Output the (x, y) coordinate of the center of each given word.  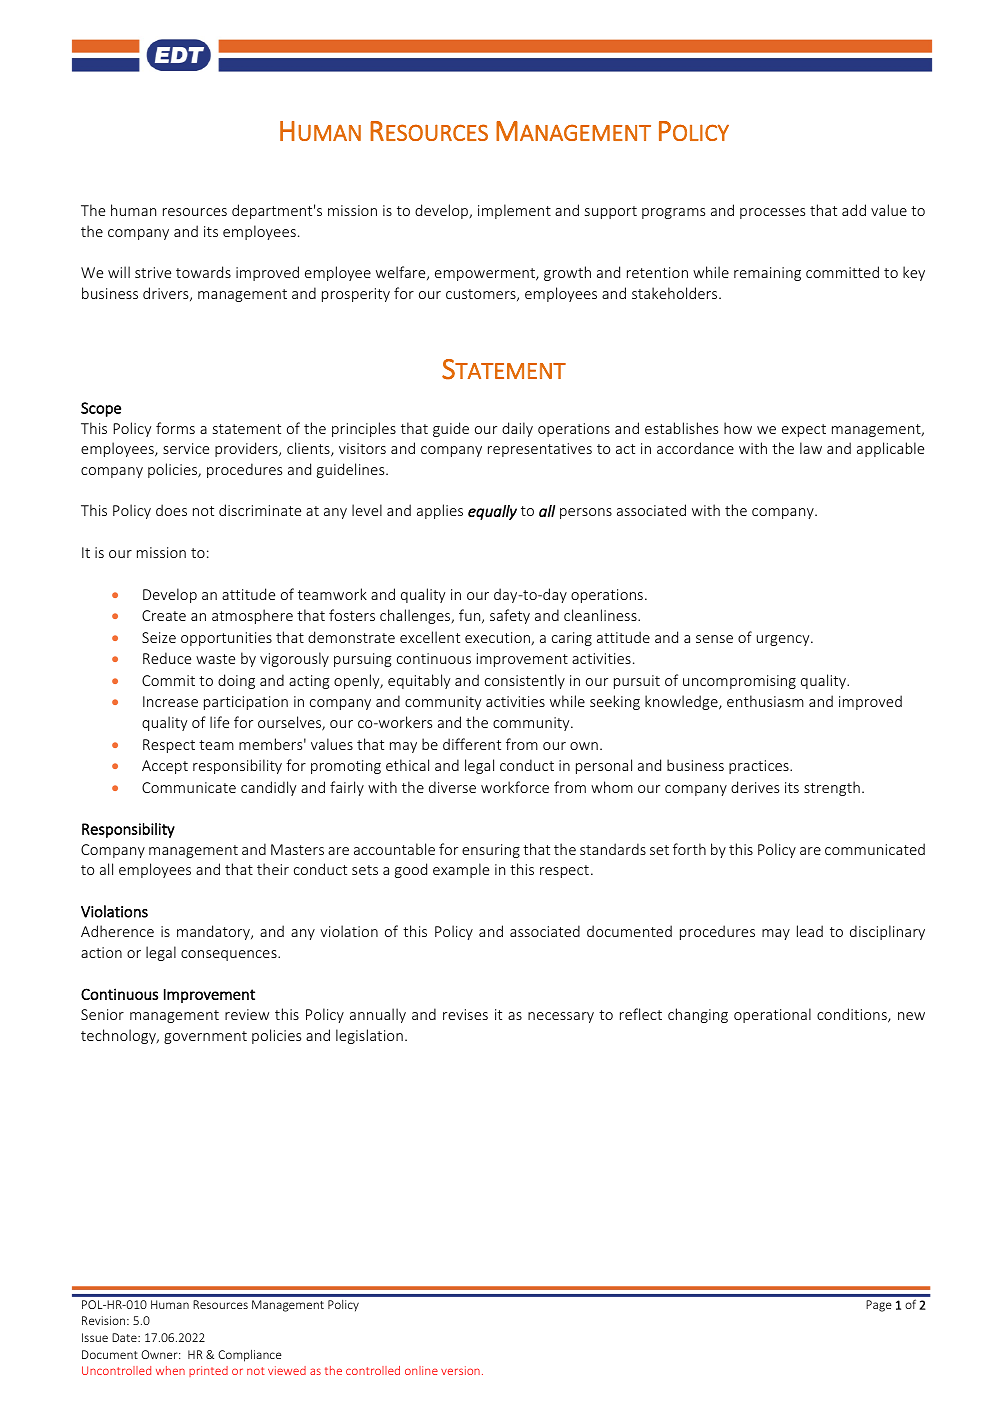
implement (514, 211)
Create (164, 615)
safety (510, 616)
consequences (230, 955)
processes (772, 213)
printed (208, 1371)
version (460, 1370)
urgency (784, 640)
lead (810, 931)
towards (203, 272)
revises (465, 1014)
